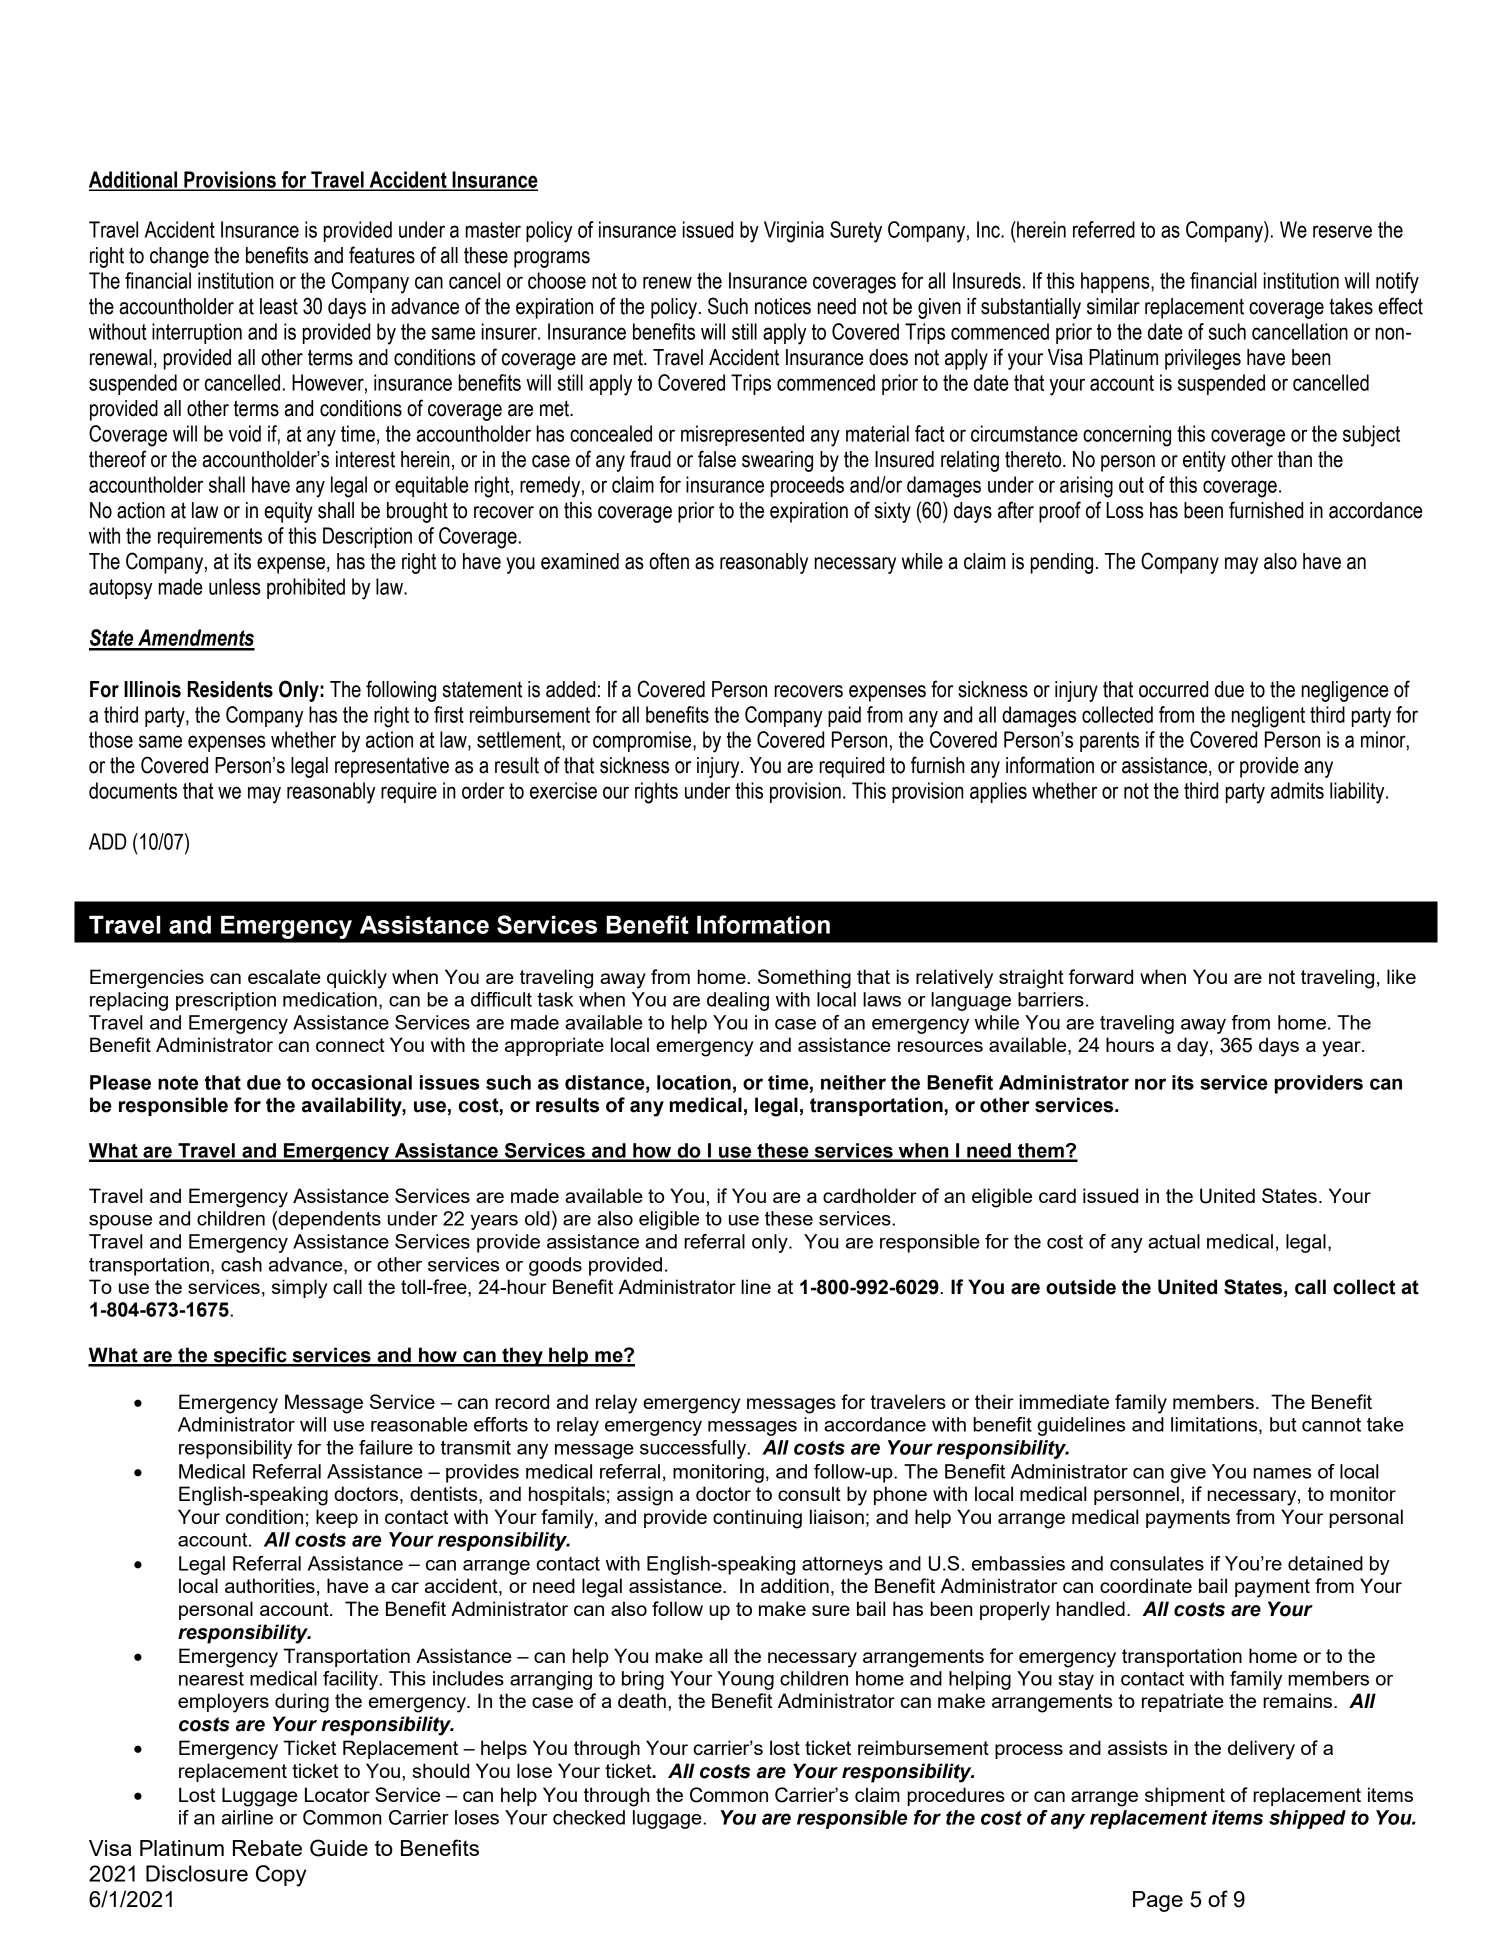 This screenshot has height=1956, width=1512. I want to click on least, so click(279, 306).
